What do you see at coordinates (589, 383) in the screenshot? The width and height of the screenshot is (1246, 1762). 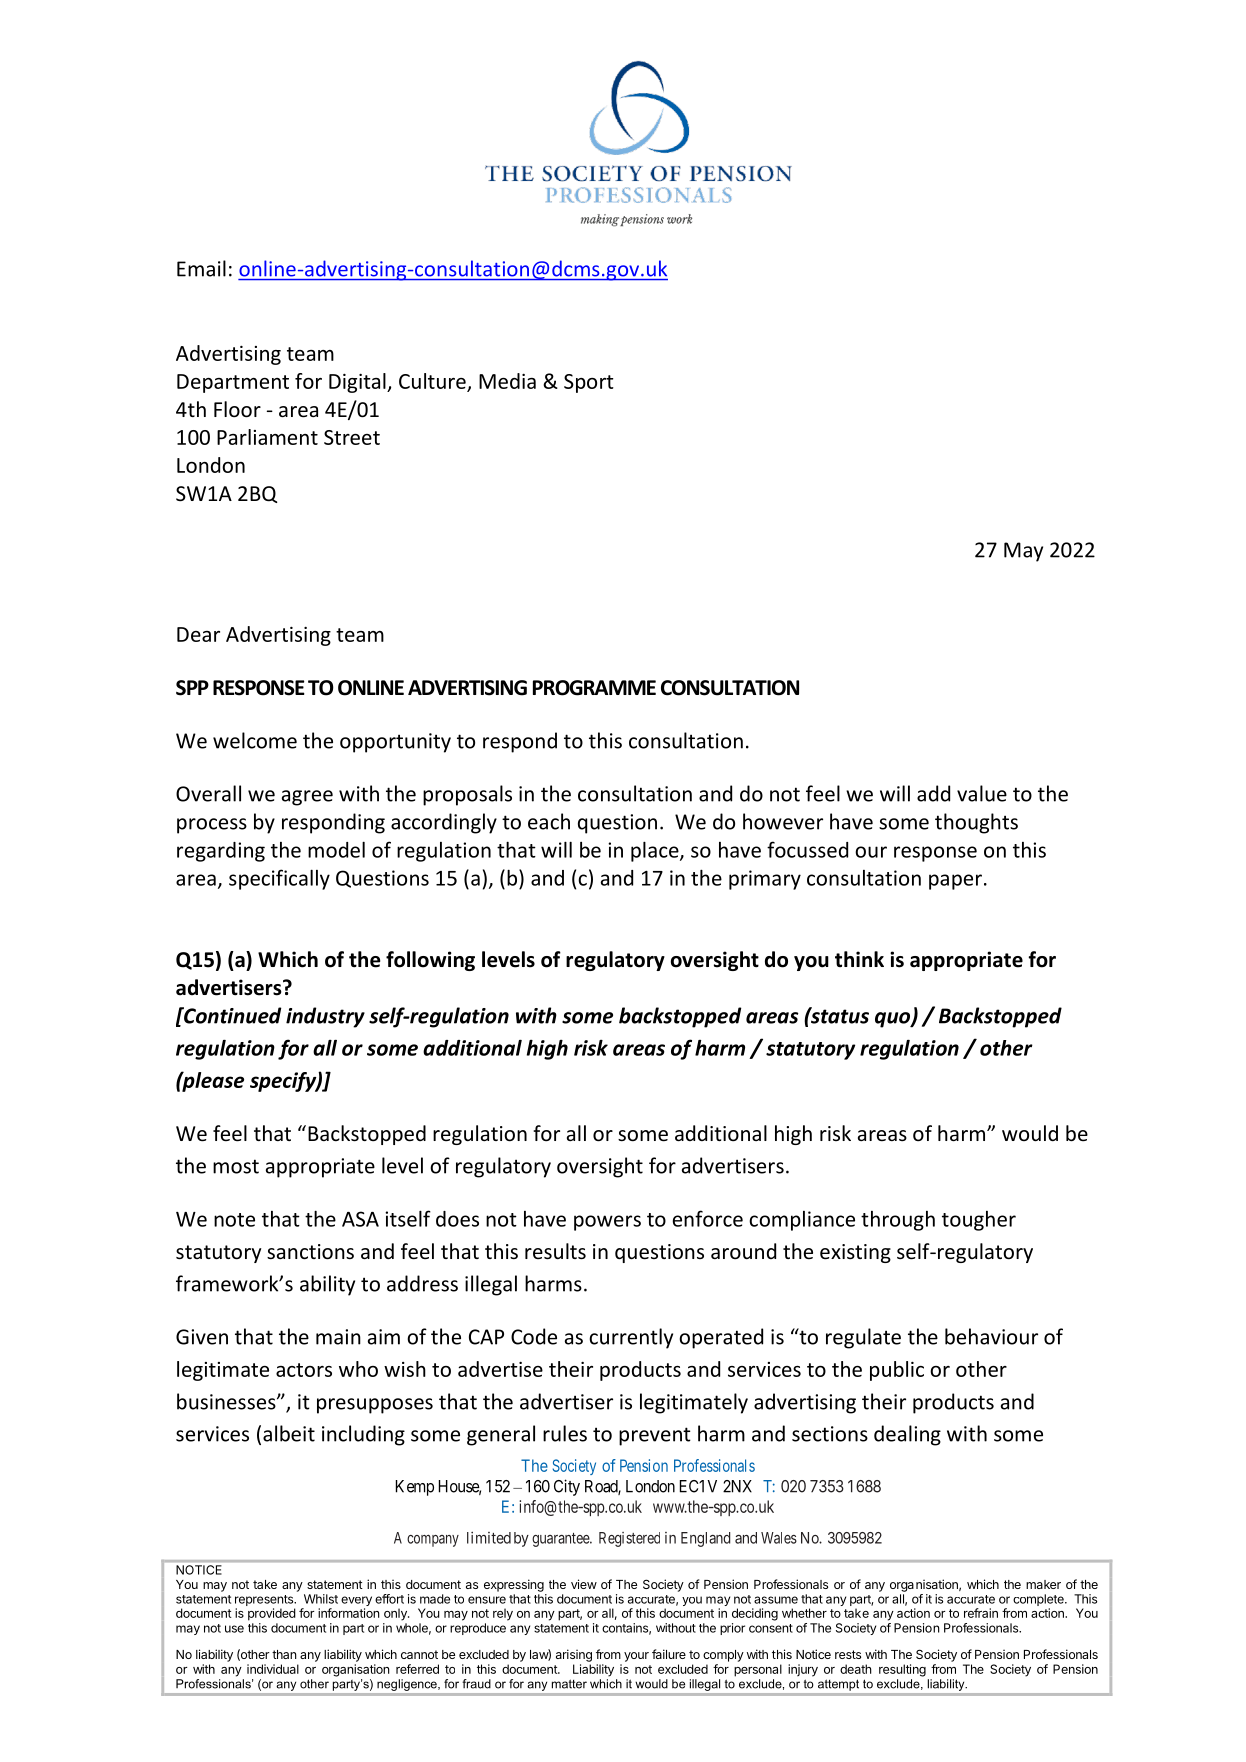 I see `Sport` at bounding box center [589, 383].
